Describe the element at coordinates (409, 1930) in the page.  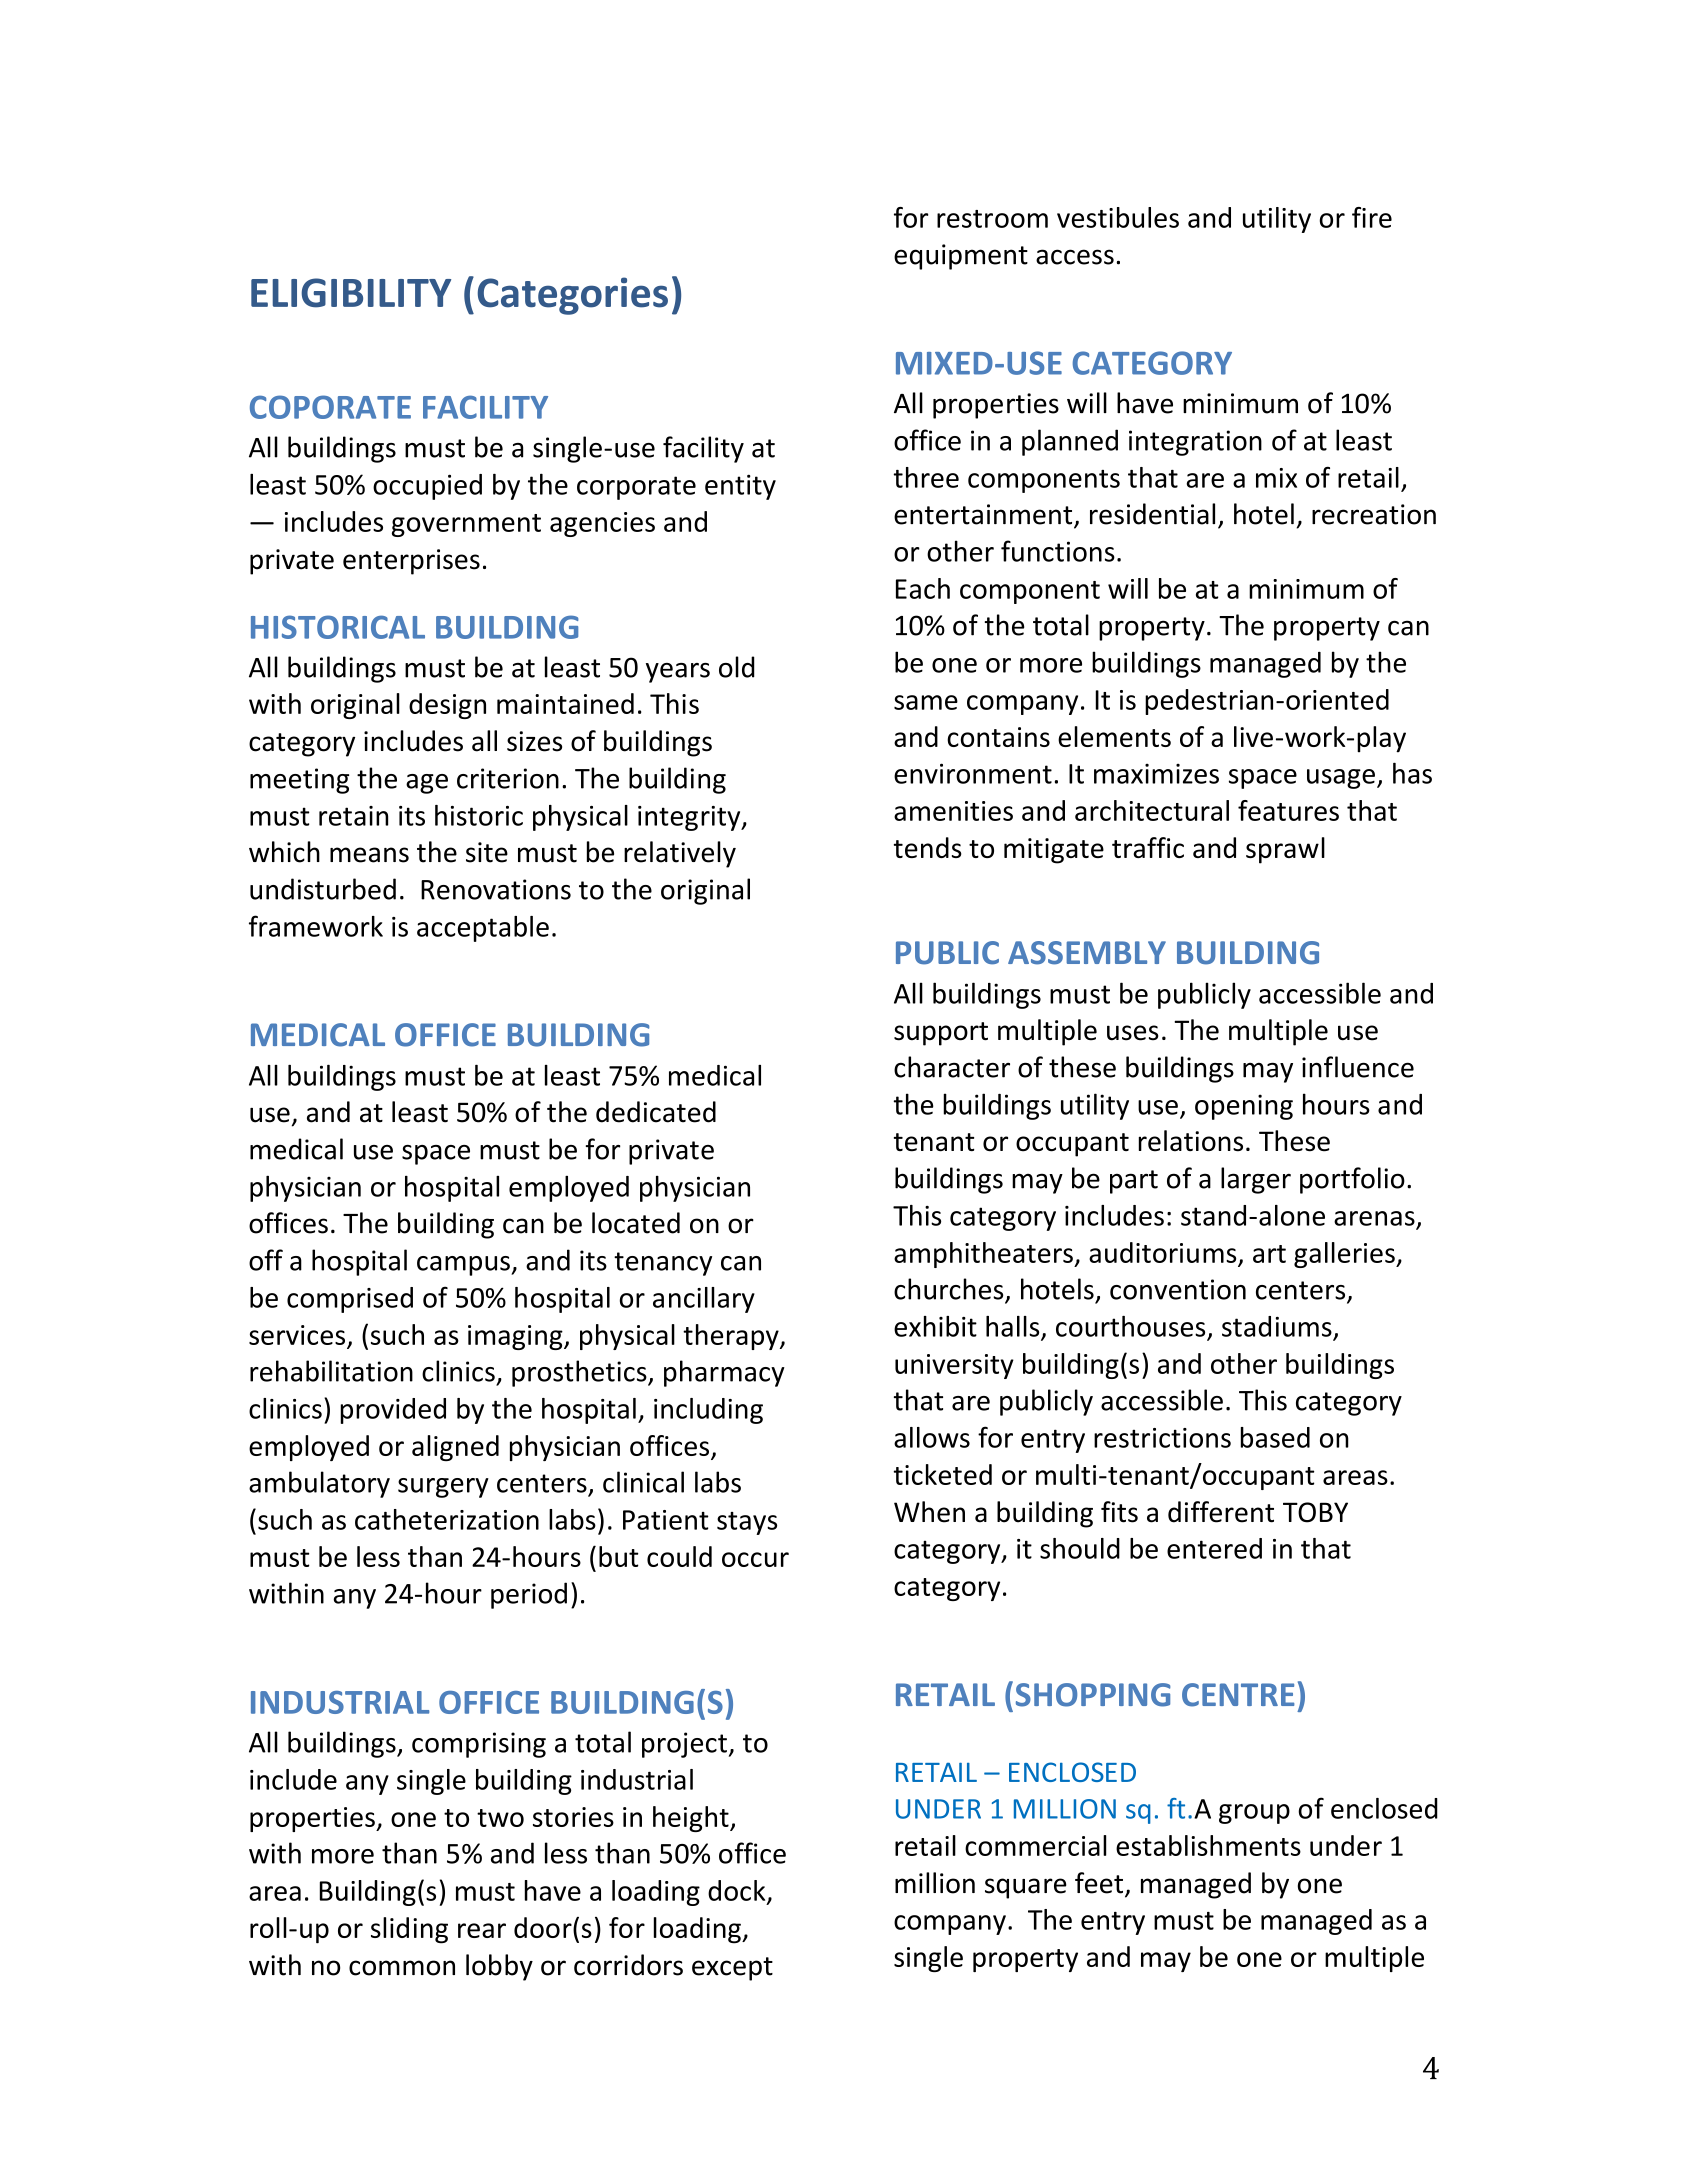
I see `sliding` at that location.
